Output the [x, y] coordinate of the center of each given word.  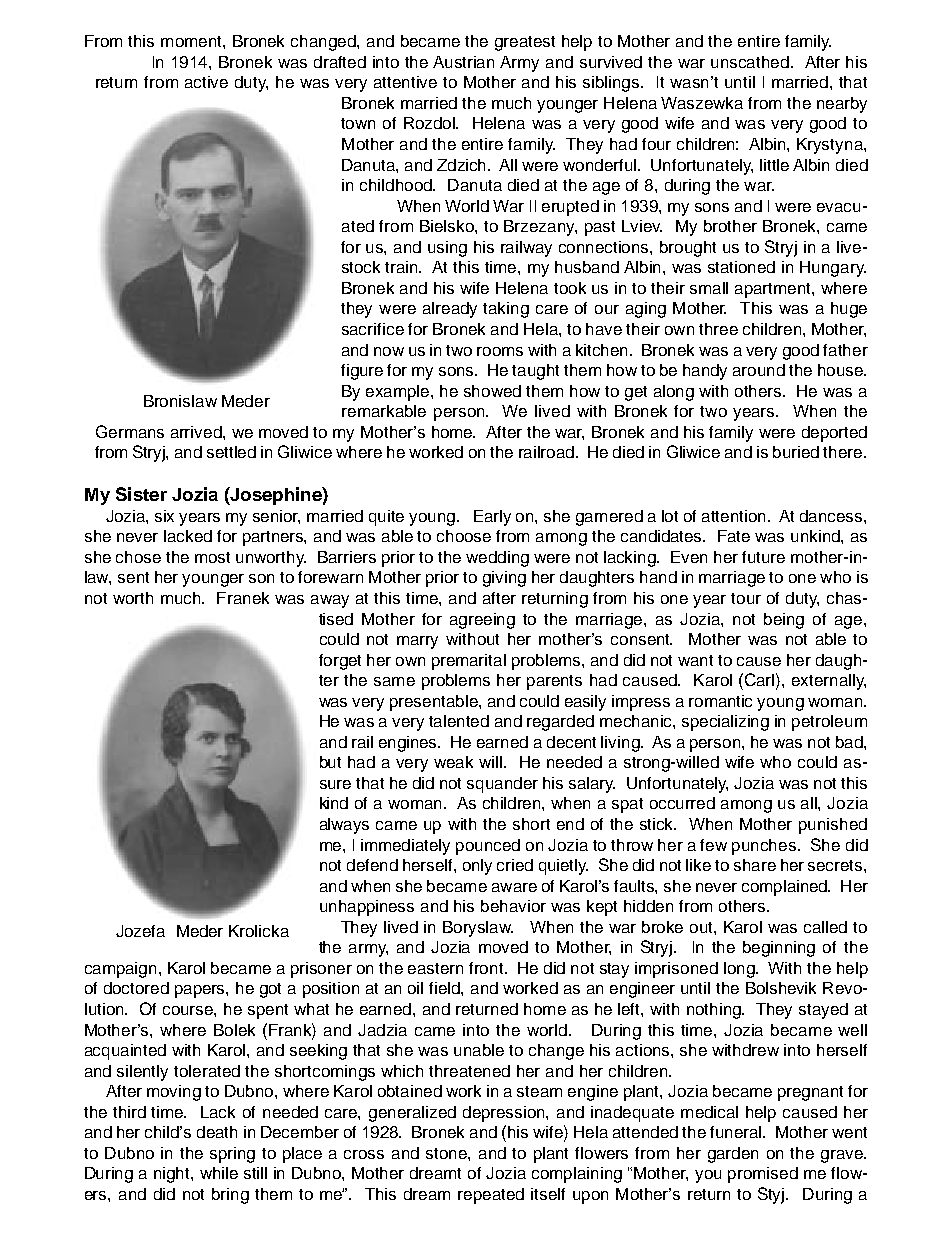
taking [506, 310]
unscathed [751, 62]
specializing [725, 723]
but [330, 762]
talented [459, 721]
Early [492, 518]
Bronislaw [180, 401]
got [270, 990]
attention [735, 516]
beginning [779, 949]
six [164, 516]
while [219, 1173]
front [487, 968]
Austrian [463, 62]
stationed [741, 267]
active [206, 82]
